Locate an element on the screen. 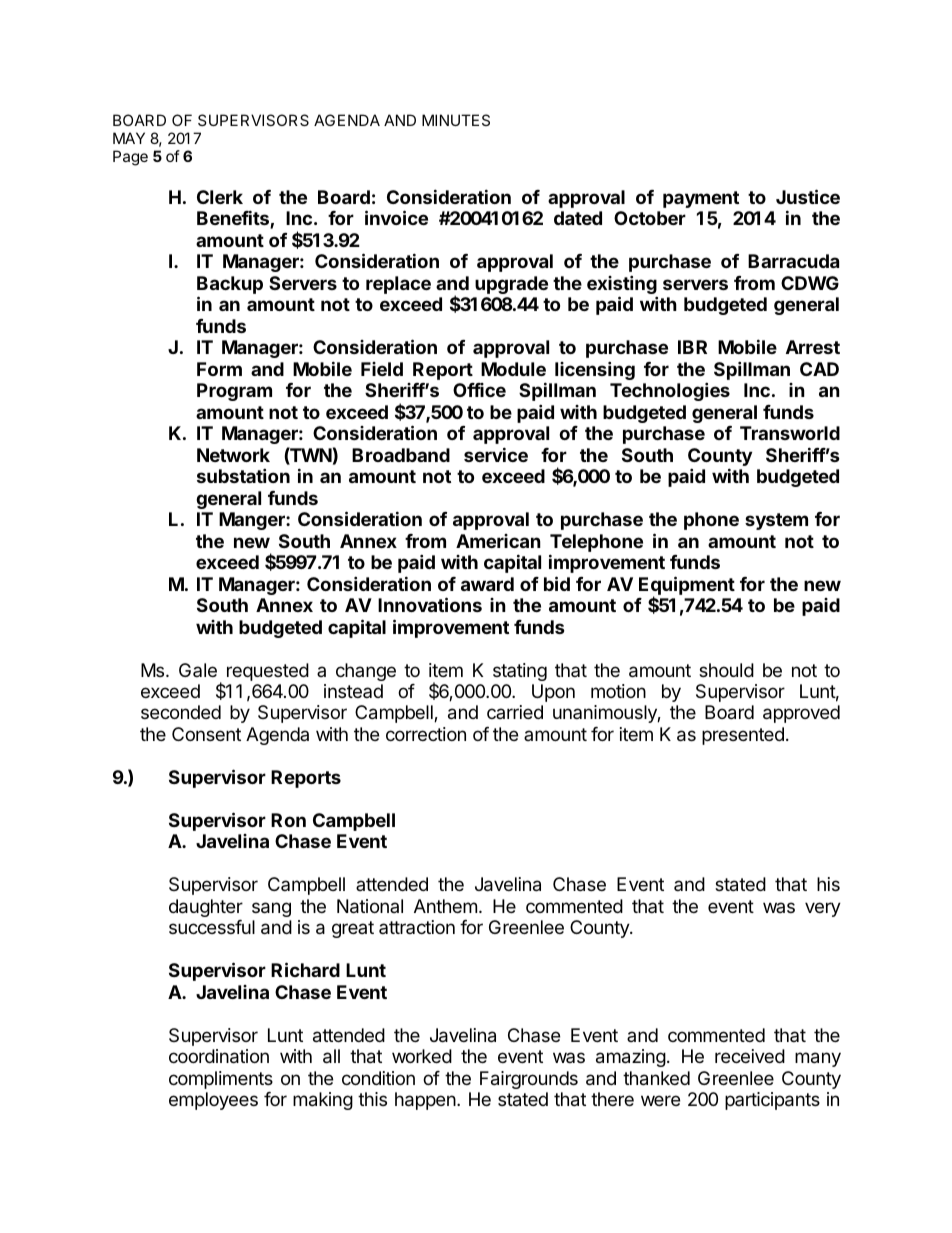 Image resolution: width=952 pixels, height=1233 pixels. Clerk is located at coordinates (220, 197).
